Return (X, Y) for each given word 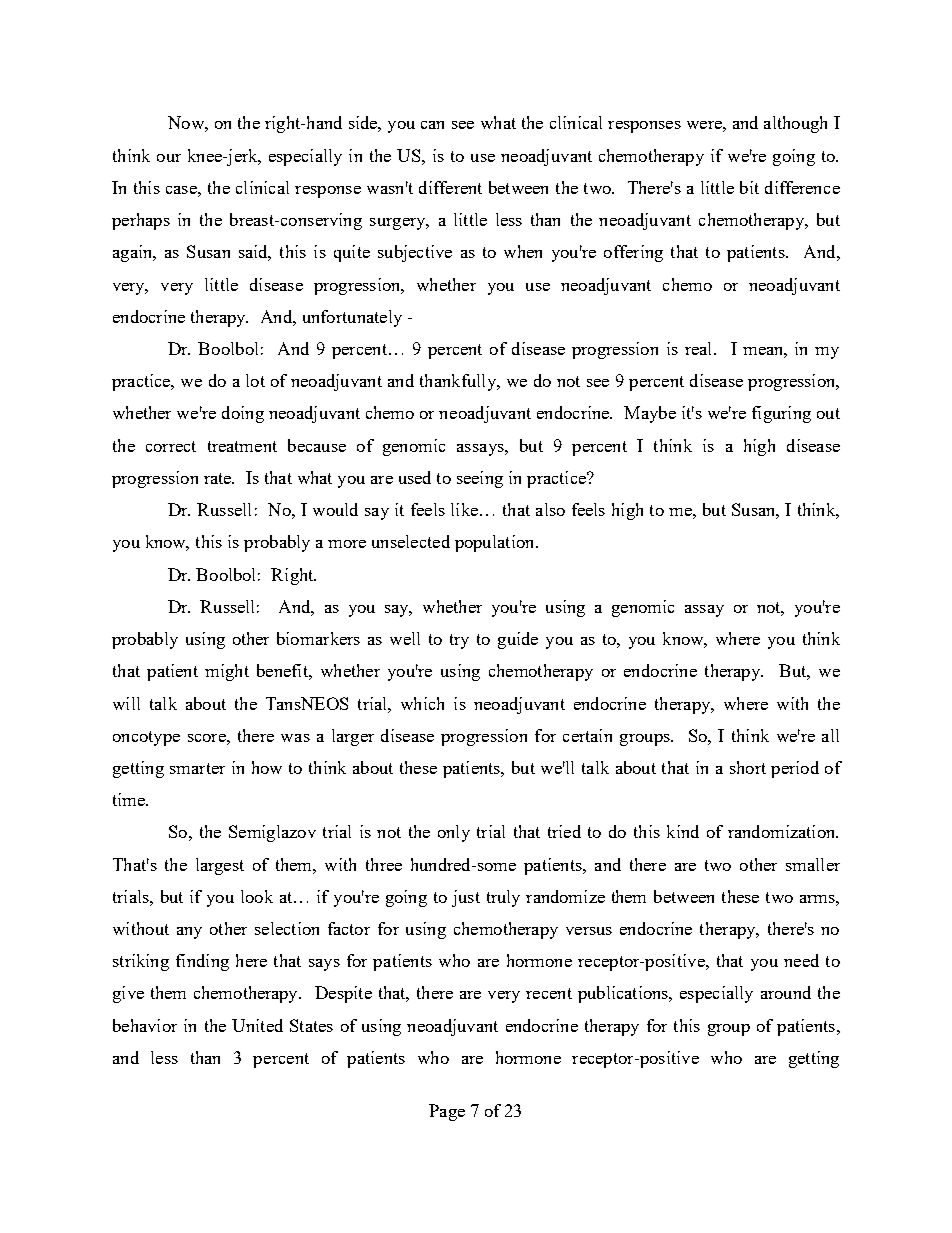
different (450, 187)
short (748, 767)
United (257, 1025)
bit (749, 187)
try (459, 641)
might (227, 672)
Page (447, 1112)
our (169, 158)
